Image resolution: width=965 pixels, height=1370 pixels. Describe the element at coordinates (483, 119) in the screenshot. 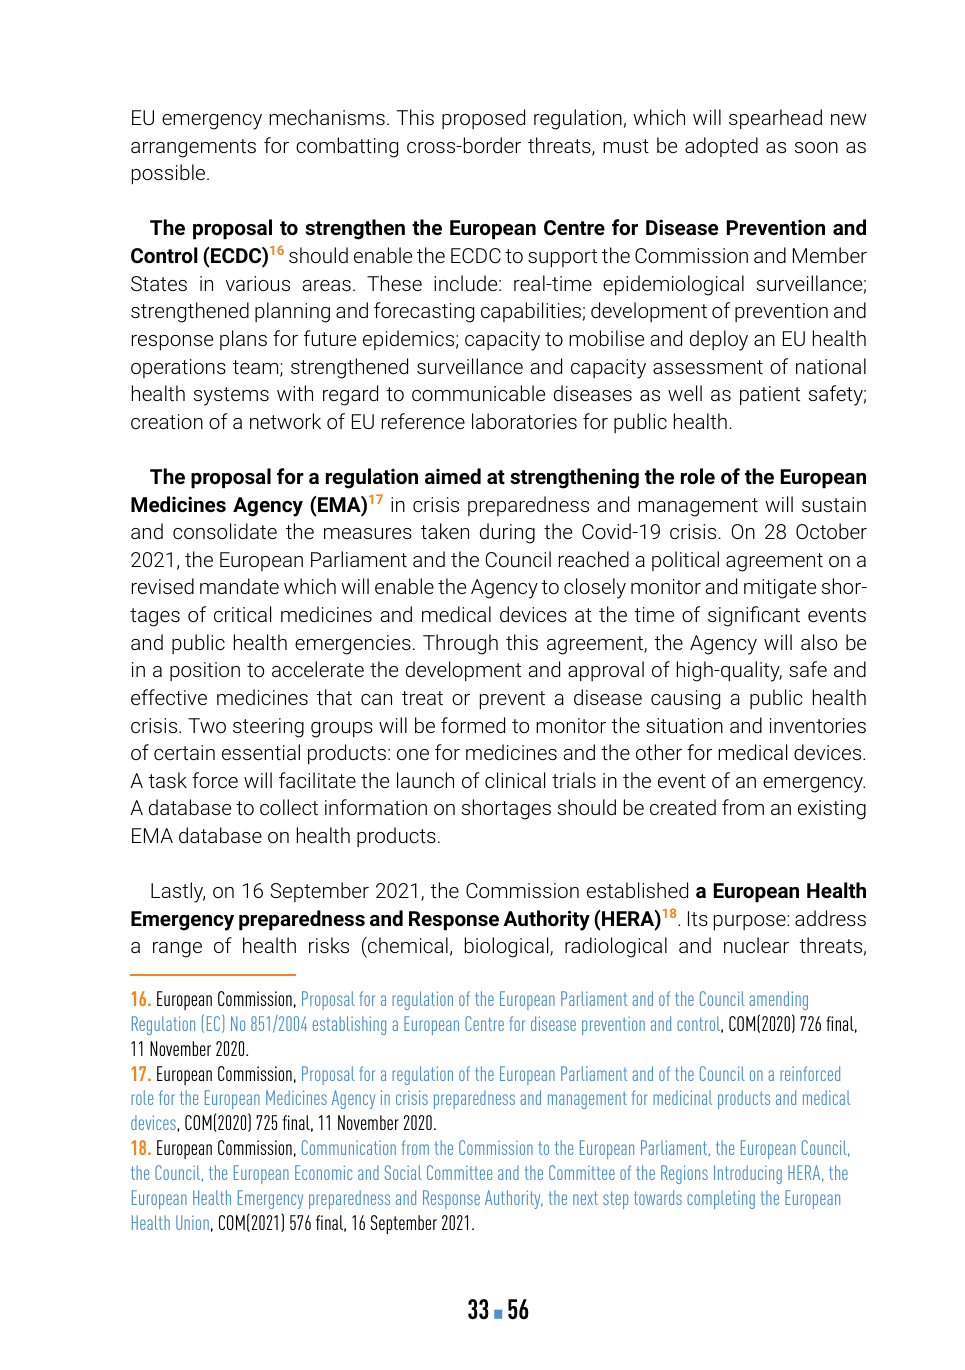

I see `proposed` at that location.
